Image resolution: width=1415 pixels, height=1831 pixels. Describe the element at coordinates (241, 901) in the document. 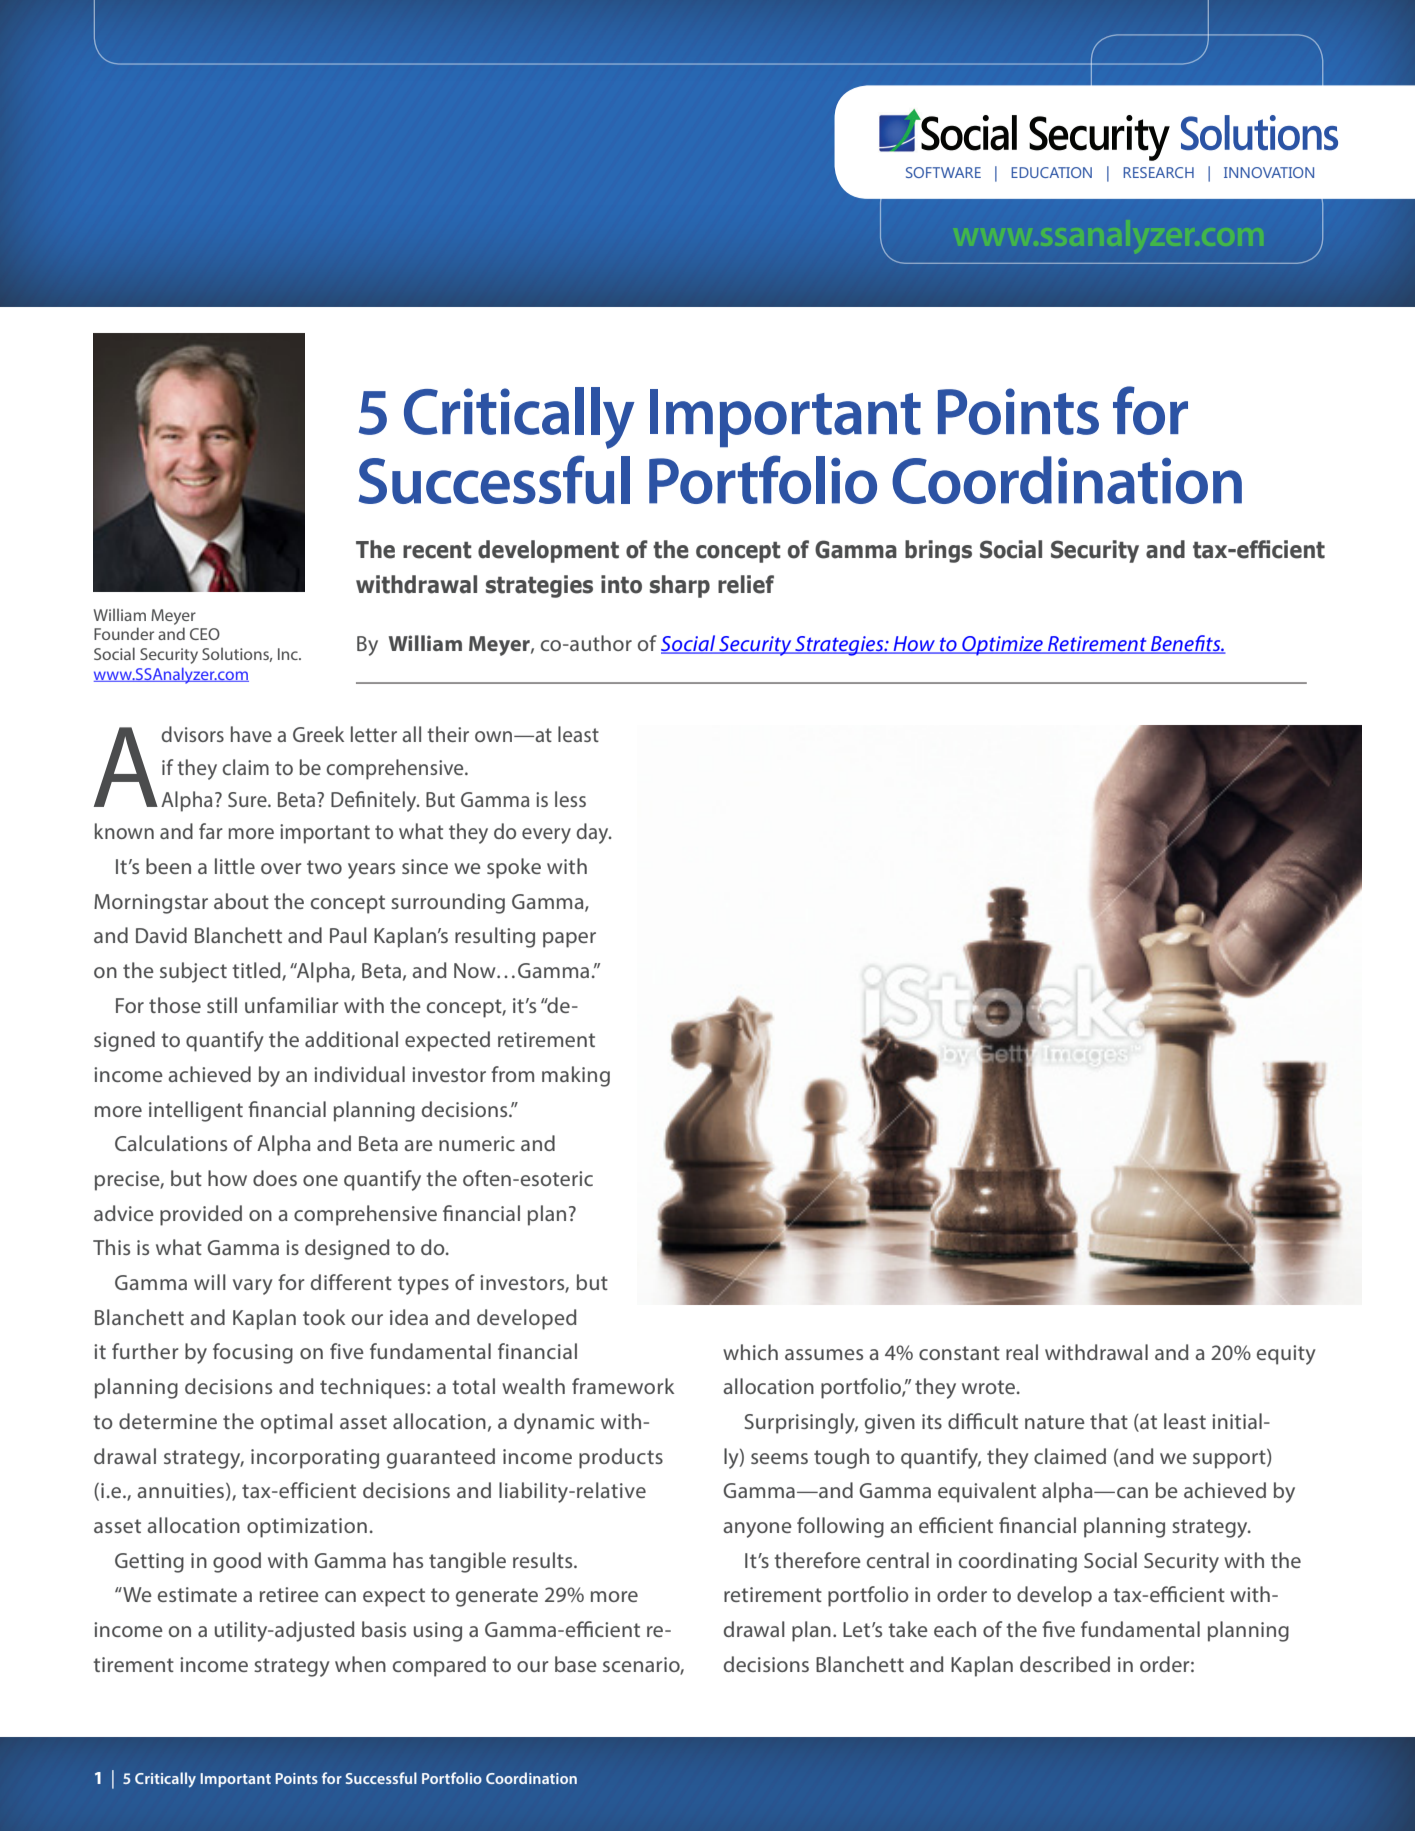

I see `about` at that location.
